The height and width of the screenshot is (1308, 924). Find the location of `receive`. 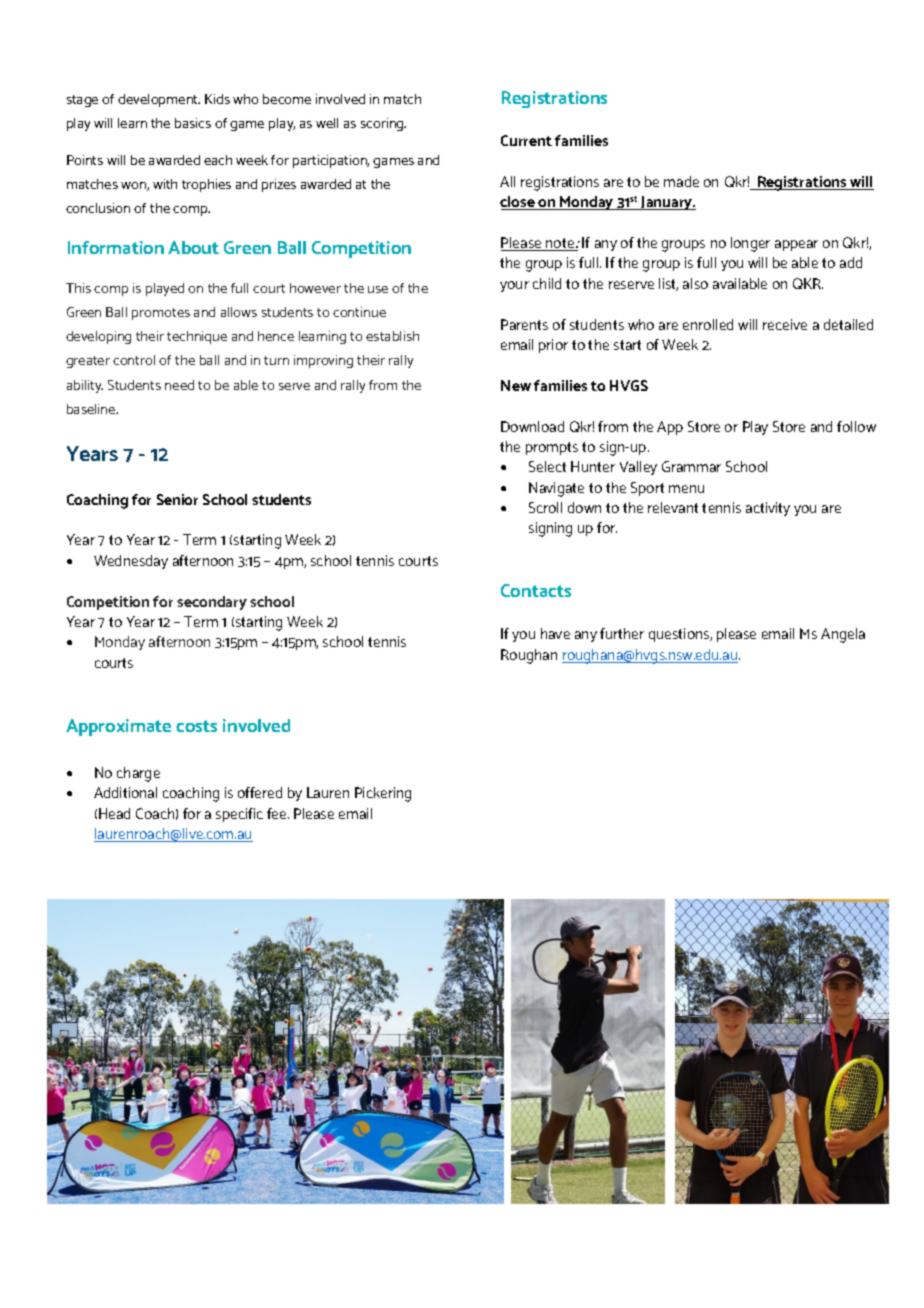

receive is located at coordinates (785, 324).
